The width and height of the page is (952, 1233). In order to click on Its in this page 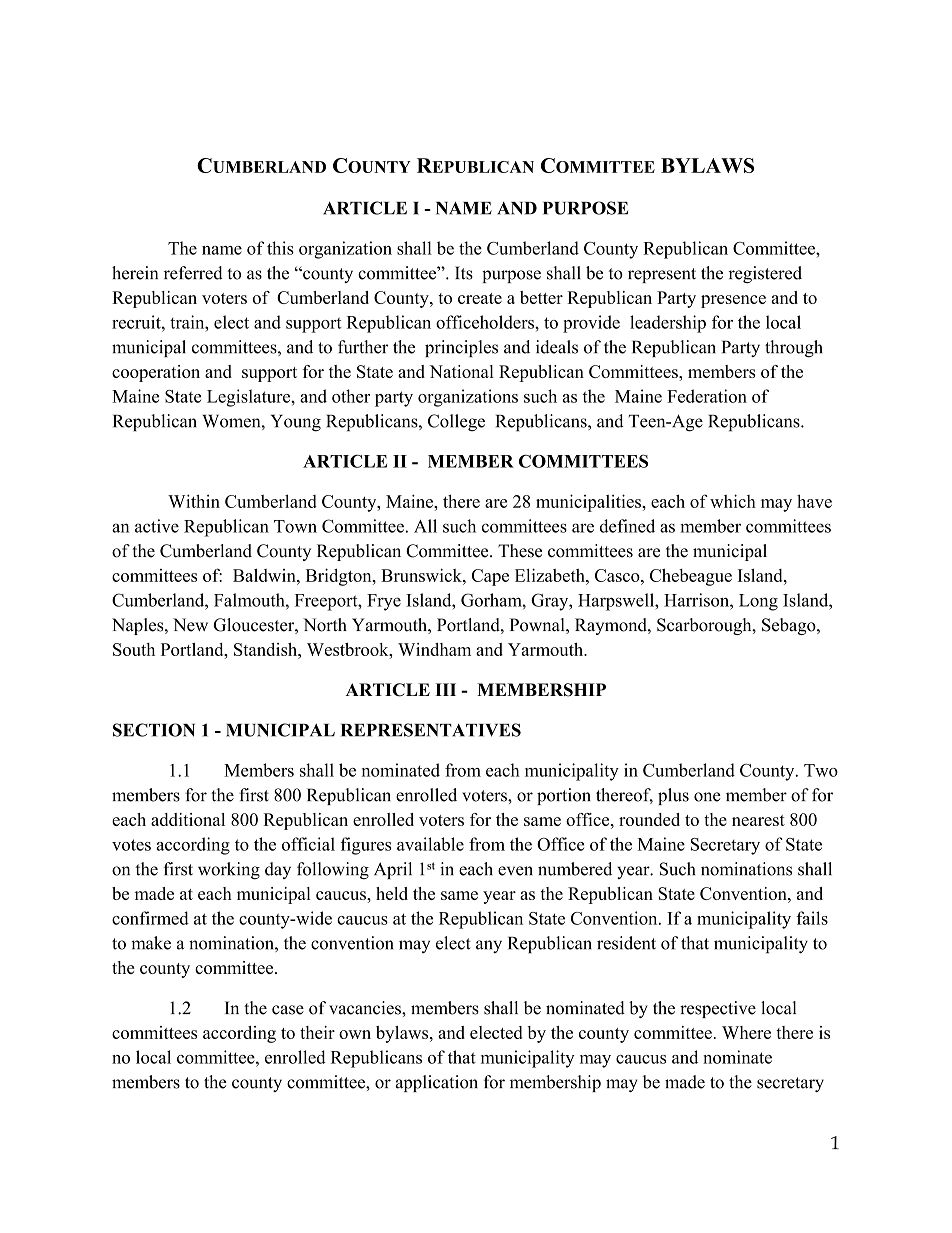, I will do `click(464, 273)`.
